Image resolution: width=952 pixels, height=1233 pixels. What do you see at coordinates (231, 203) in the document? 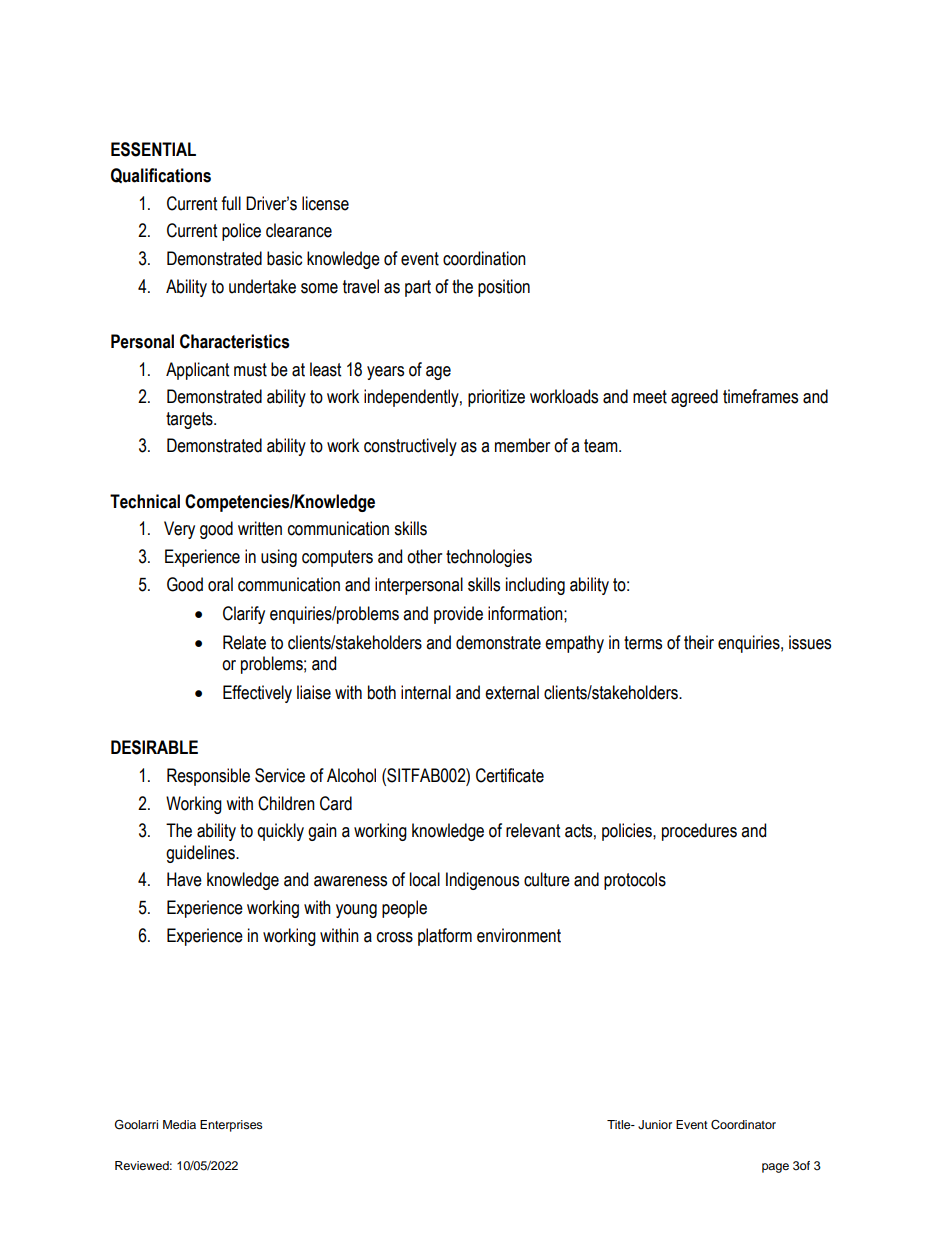
I see `full` at bounding box center [231, 203].
